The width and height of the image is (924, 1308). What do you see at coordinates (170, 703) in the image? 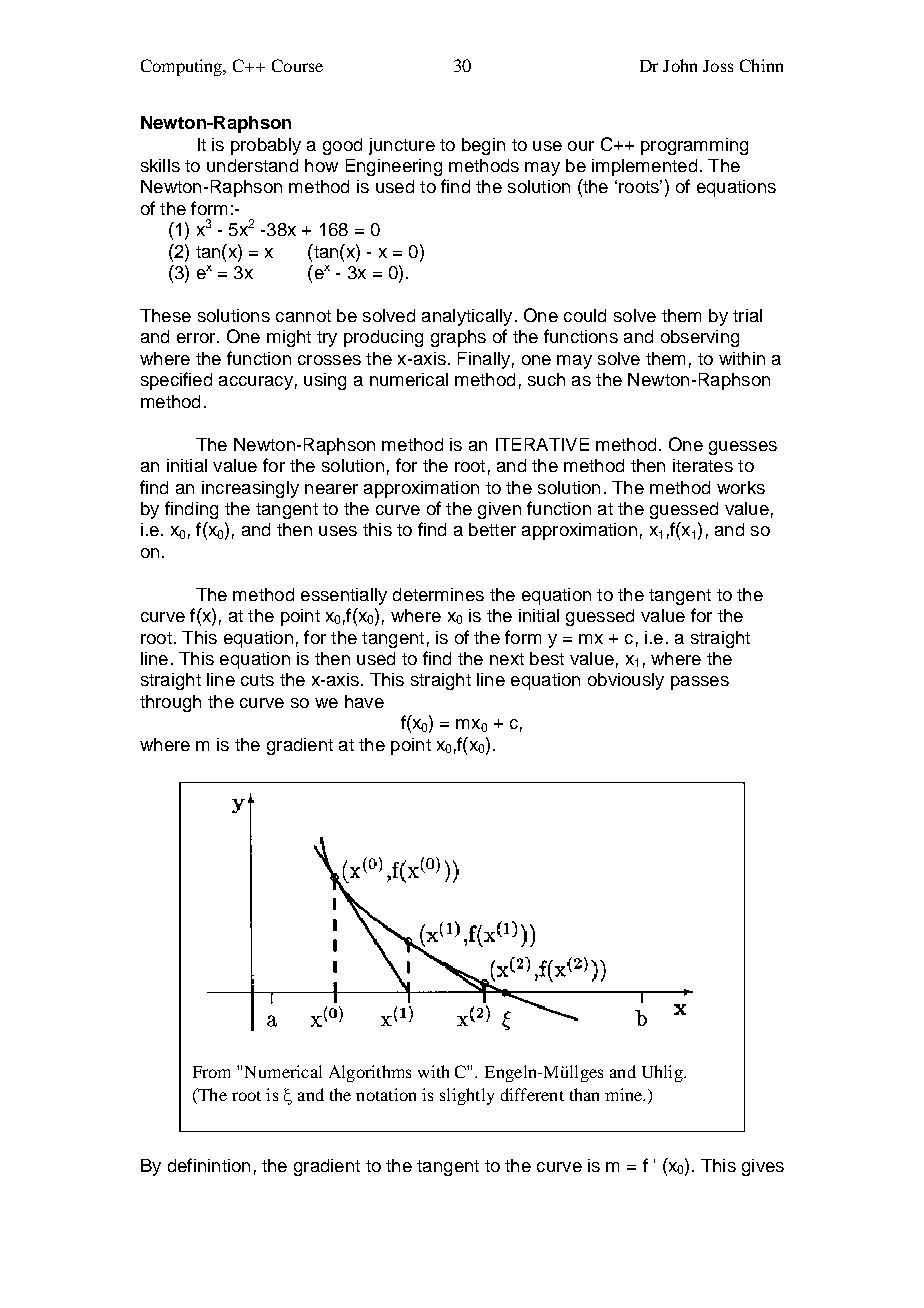
I see `through` at bounding box center [170, 703].
